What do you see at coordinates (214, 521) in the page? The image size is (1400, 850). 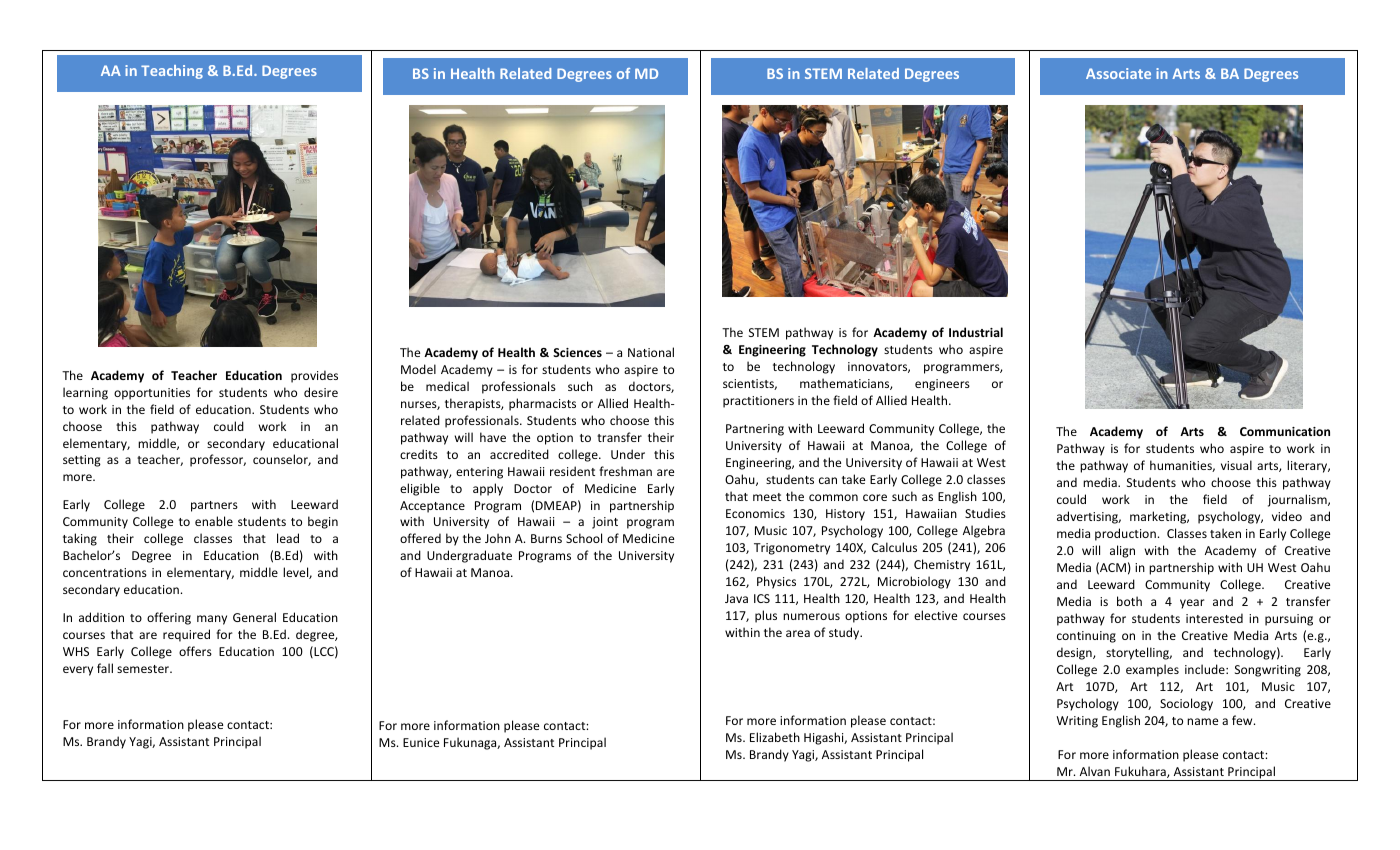 I see `enable` at bounding box center [214, 521].
